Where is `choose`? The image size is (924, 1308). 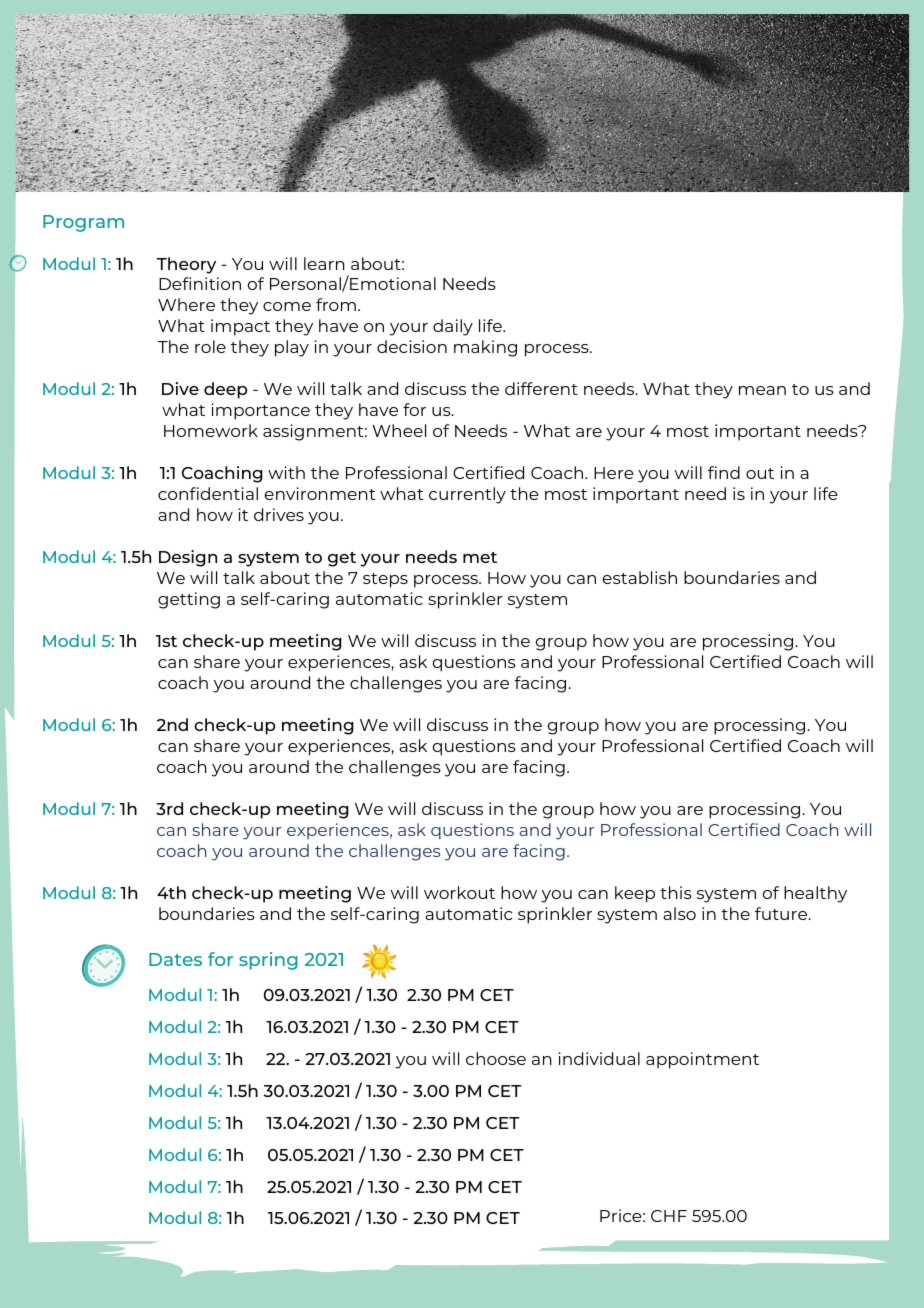
choose is located at coordinates (496, 1058).
